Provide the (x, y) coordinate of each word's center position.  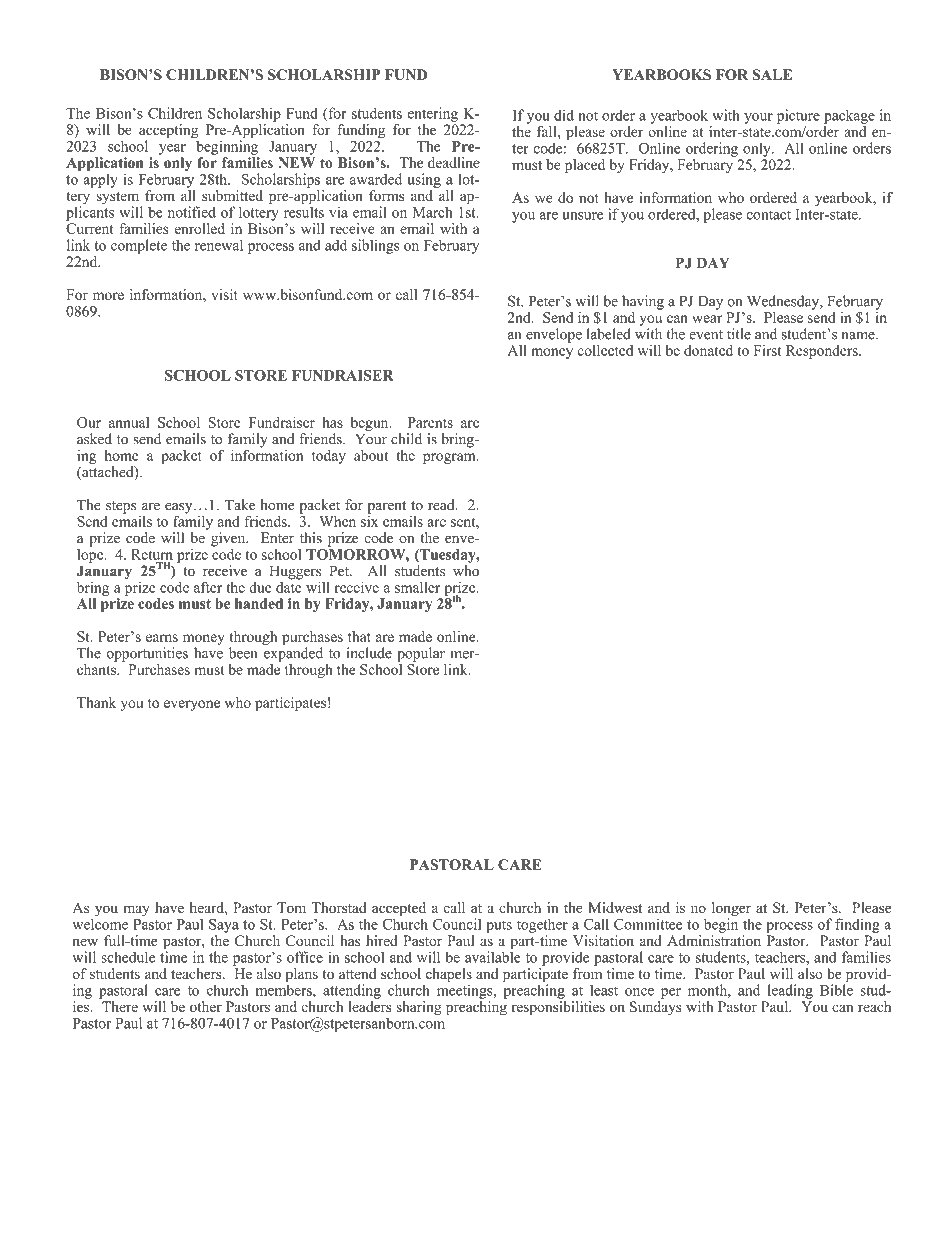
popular (421, 654)
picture (798, 116)
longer (731, 910)
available (493, 956)
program (450, 458)
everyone (192, 705)
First (767, 350)
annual (129, 422)
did (564, 115)
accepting (169, 132)
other (206, 1006)
